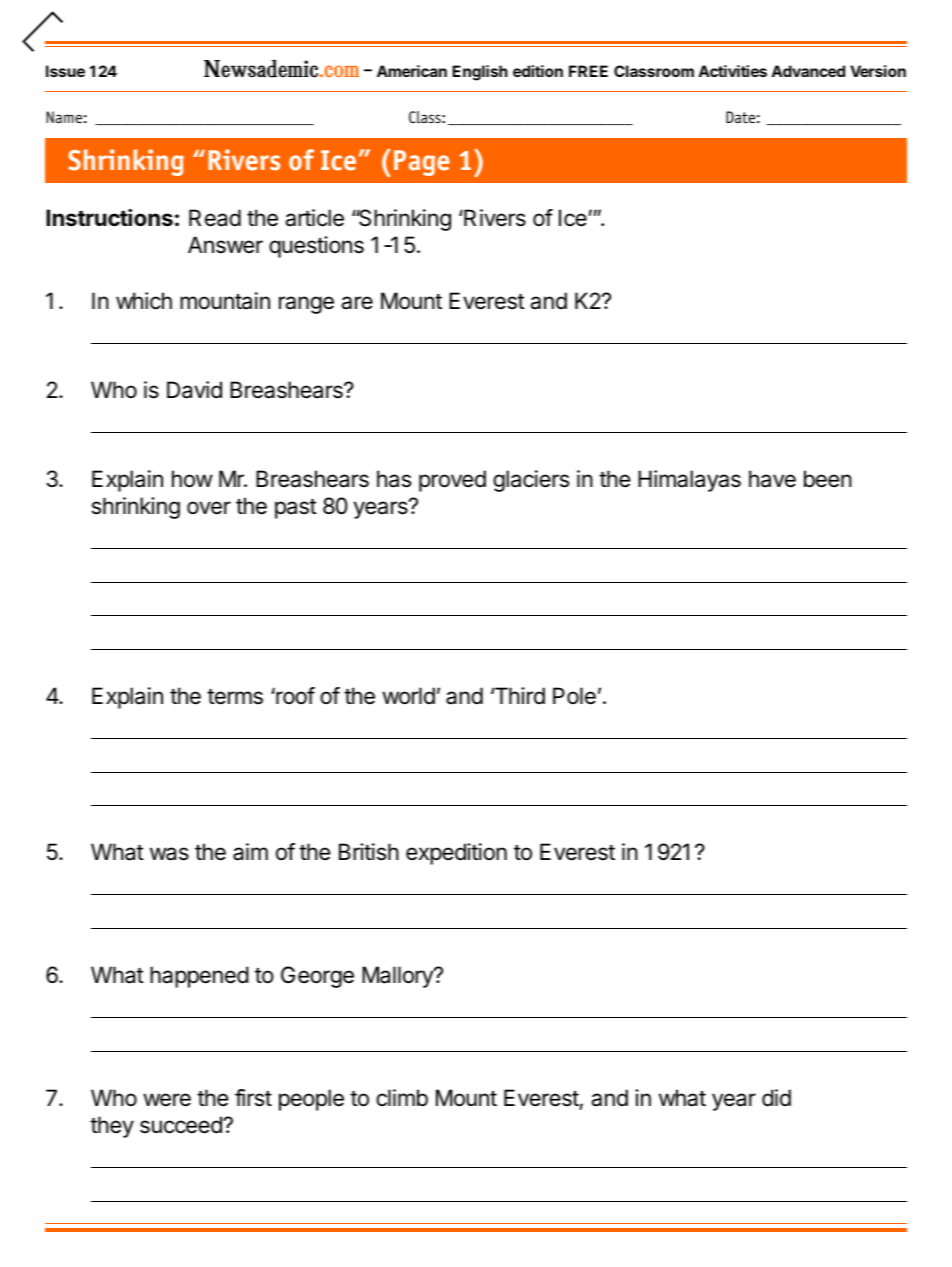 This document has width=952, height=1267. Describe the element at coordinates (369, 852) in the document. I see `British` at that location.
